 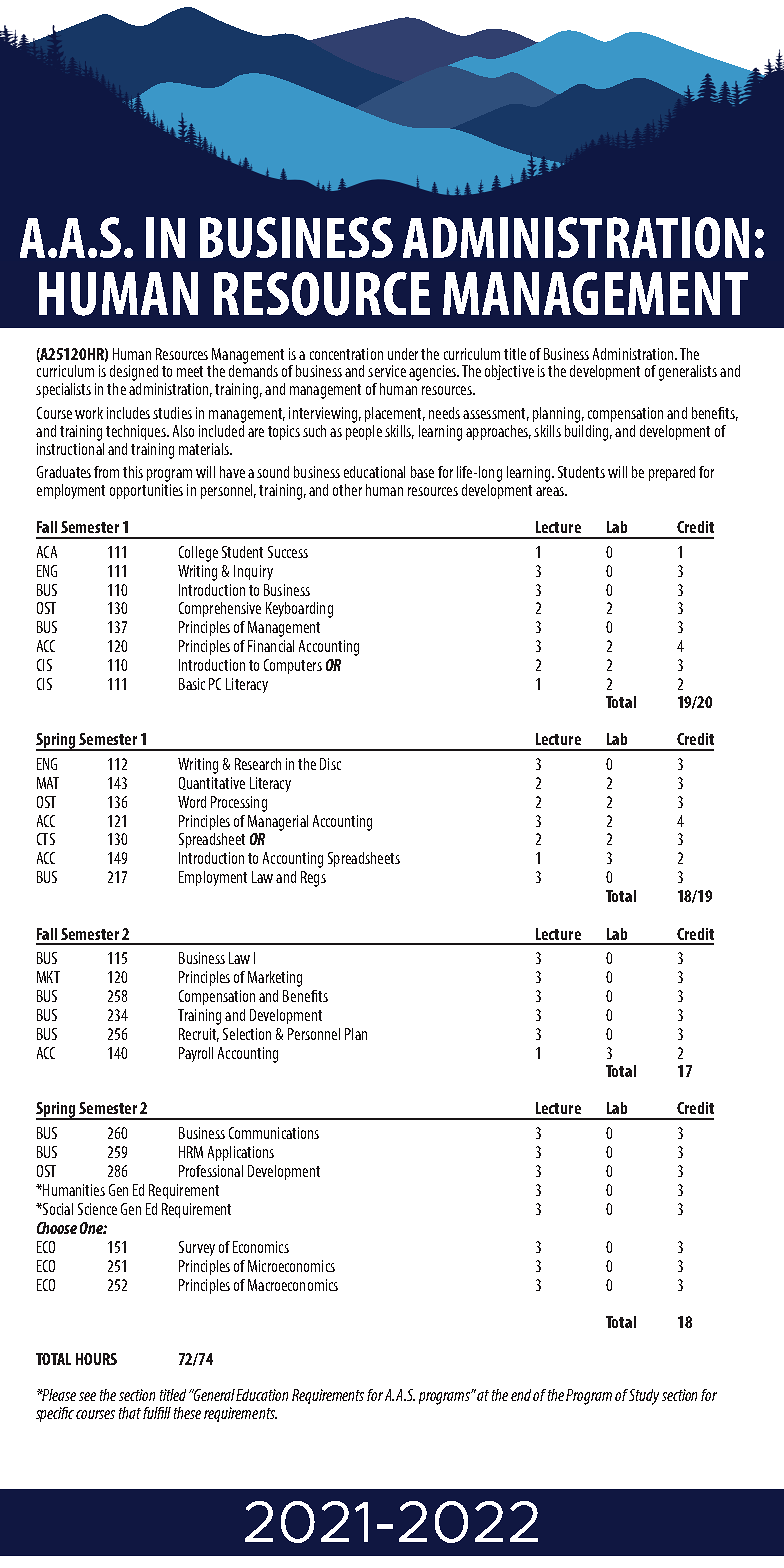 I want to click on Study, so click(x=644, y=1397).
